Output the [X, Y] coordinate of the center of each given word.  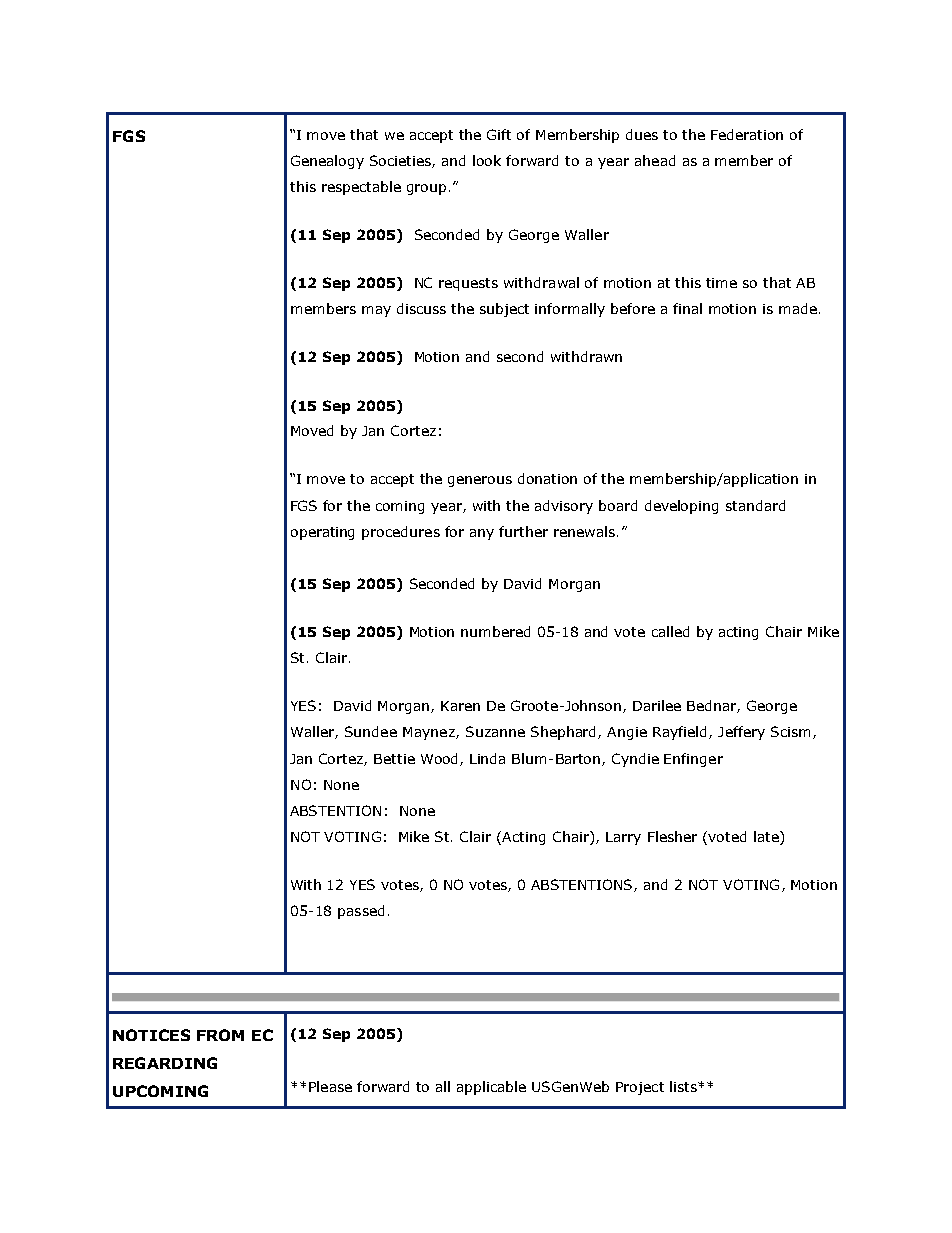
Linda [487, 758]
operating [322, 533]
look [487, 160]
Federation [747, 134]
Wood [441, 759]
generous [480, 481]
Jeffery [741, 733]
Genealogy [327, 162]
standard [755, 505]
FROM [220, 1035]
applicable [491, 1088]
